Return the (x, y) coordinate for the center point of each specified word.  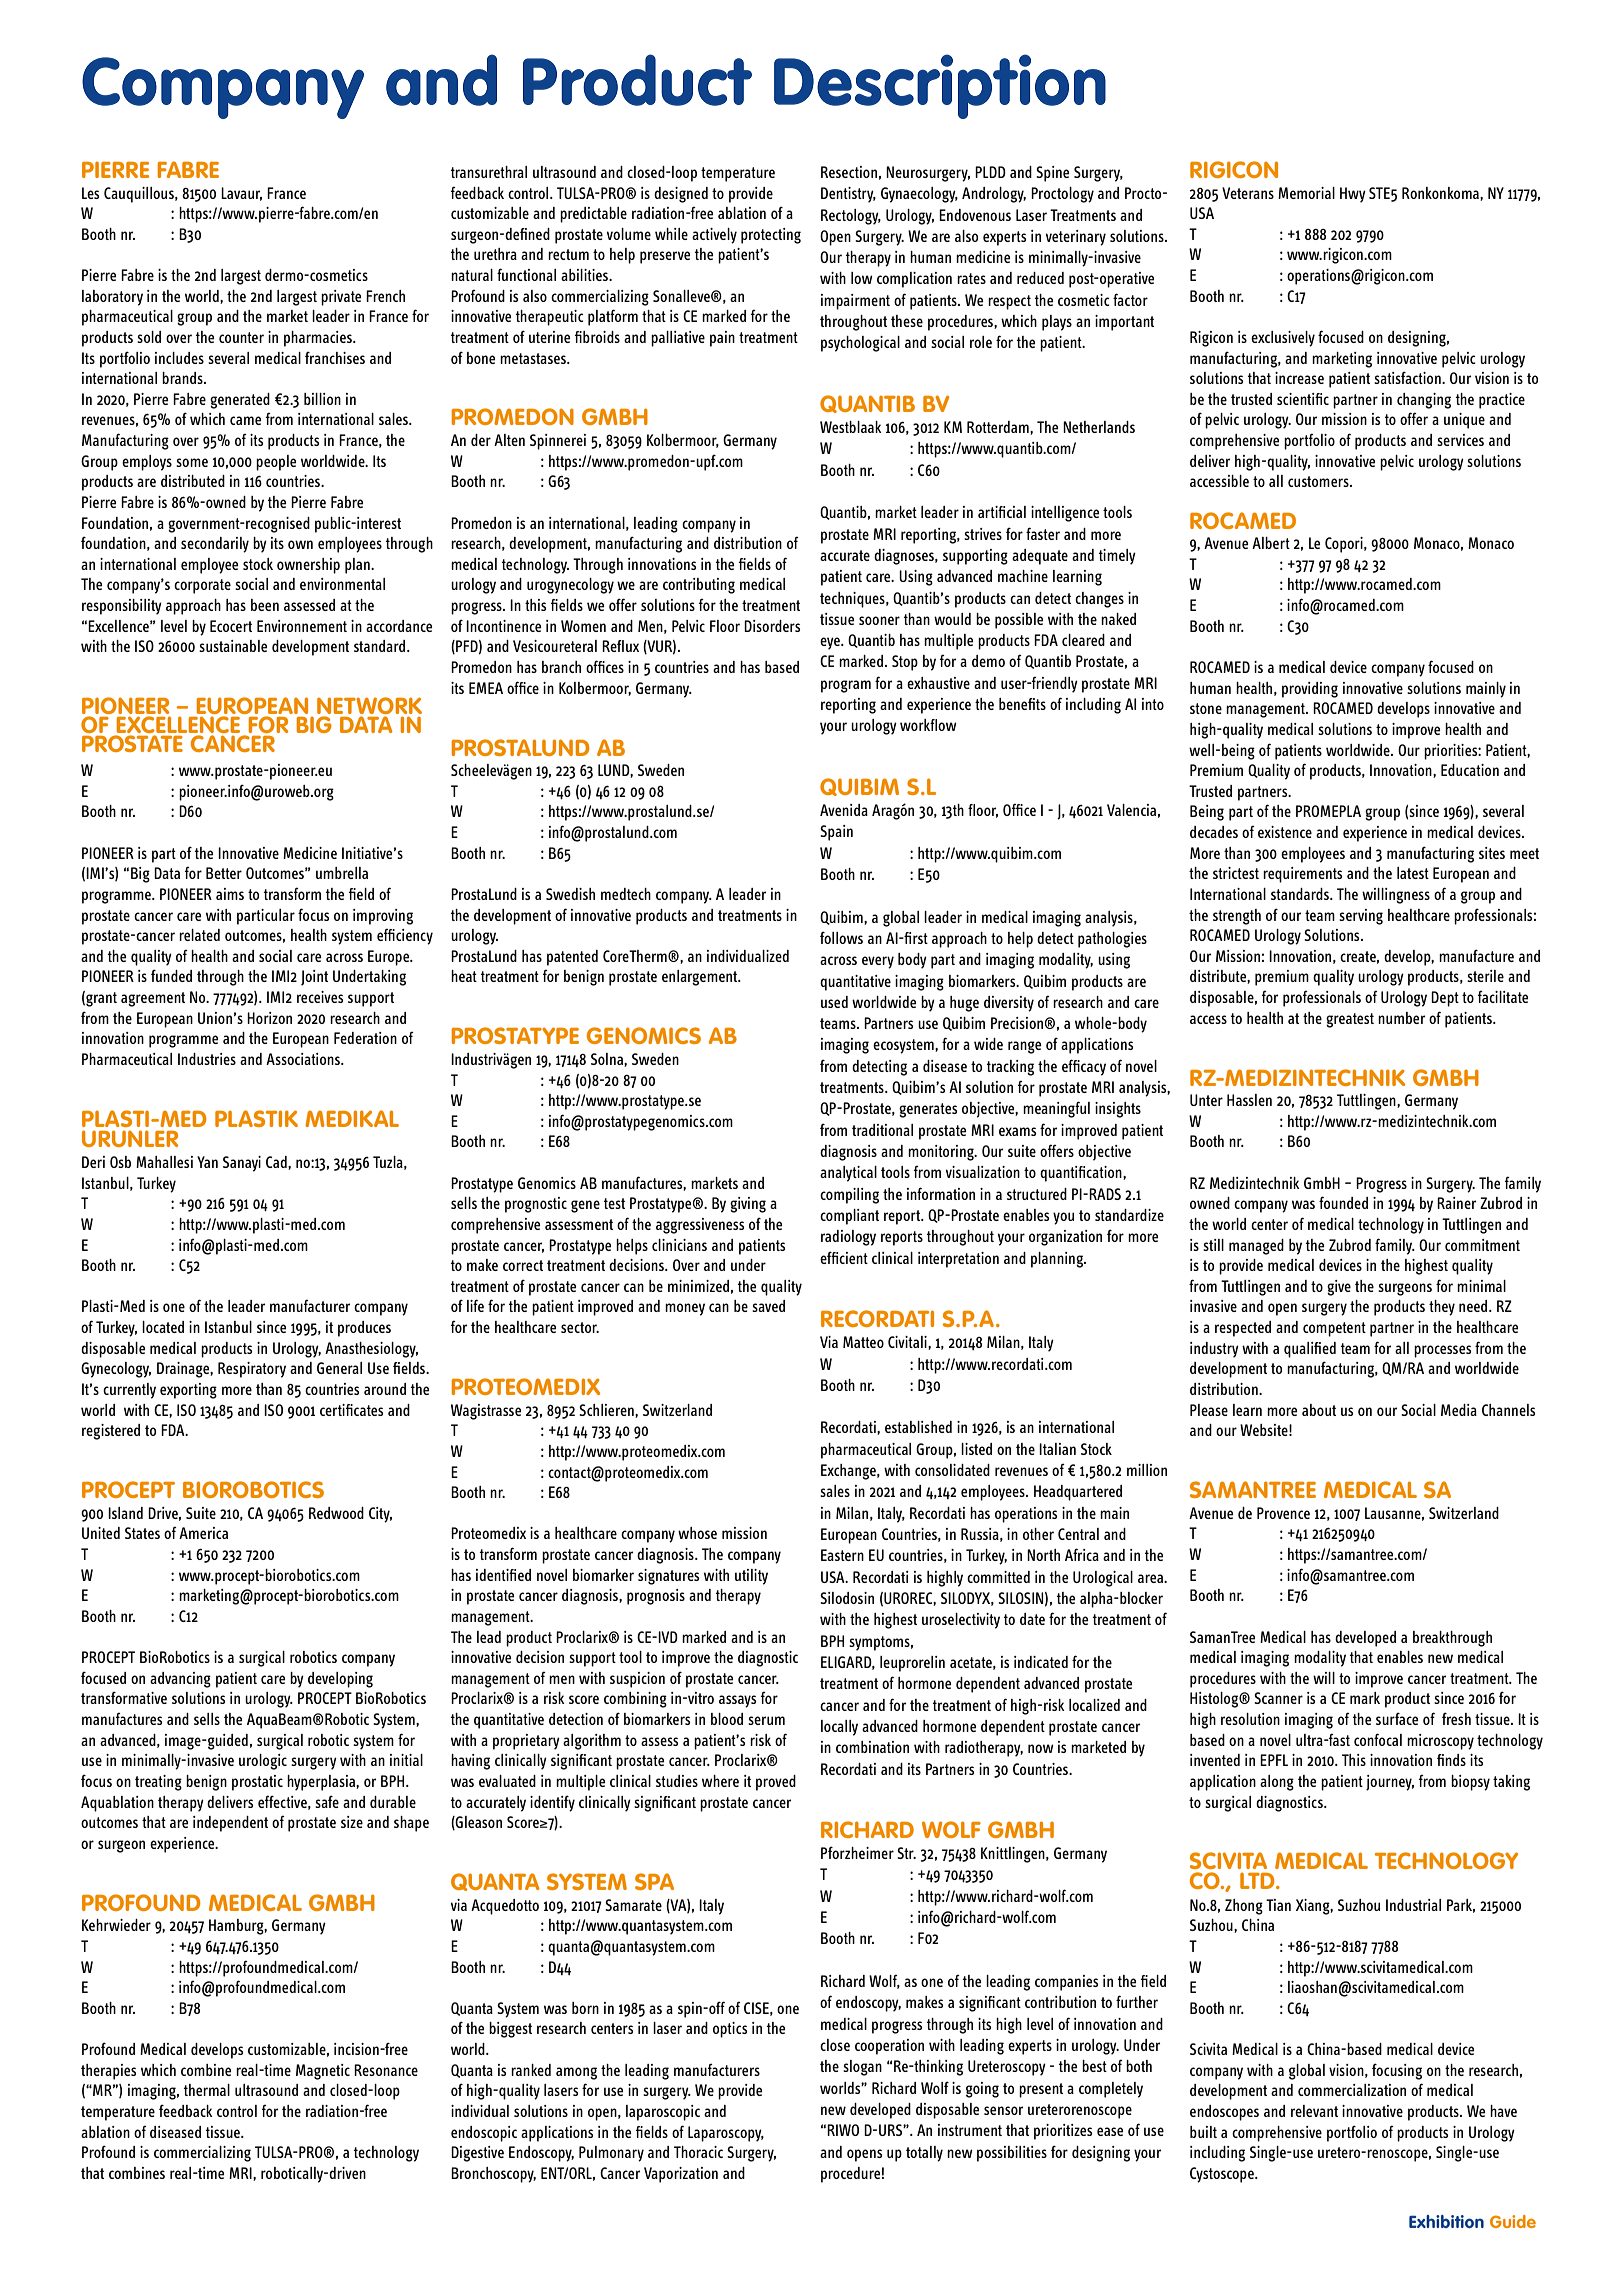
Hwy (1353, 195)
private (341, 298)
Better (224, 873)
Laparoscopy (726, 2134)
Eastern (842, 1555)
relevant (1314, 2111)
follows (841, 937)
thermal (207, 2090)
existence (1285, 832)
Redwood (336, 1513)
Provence (1283, 1513)
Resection (849, 172)
